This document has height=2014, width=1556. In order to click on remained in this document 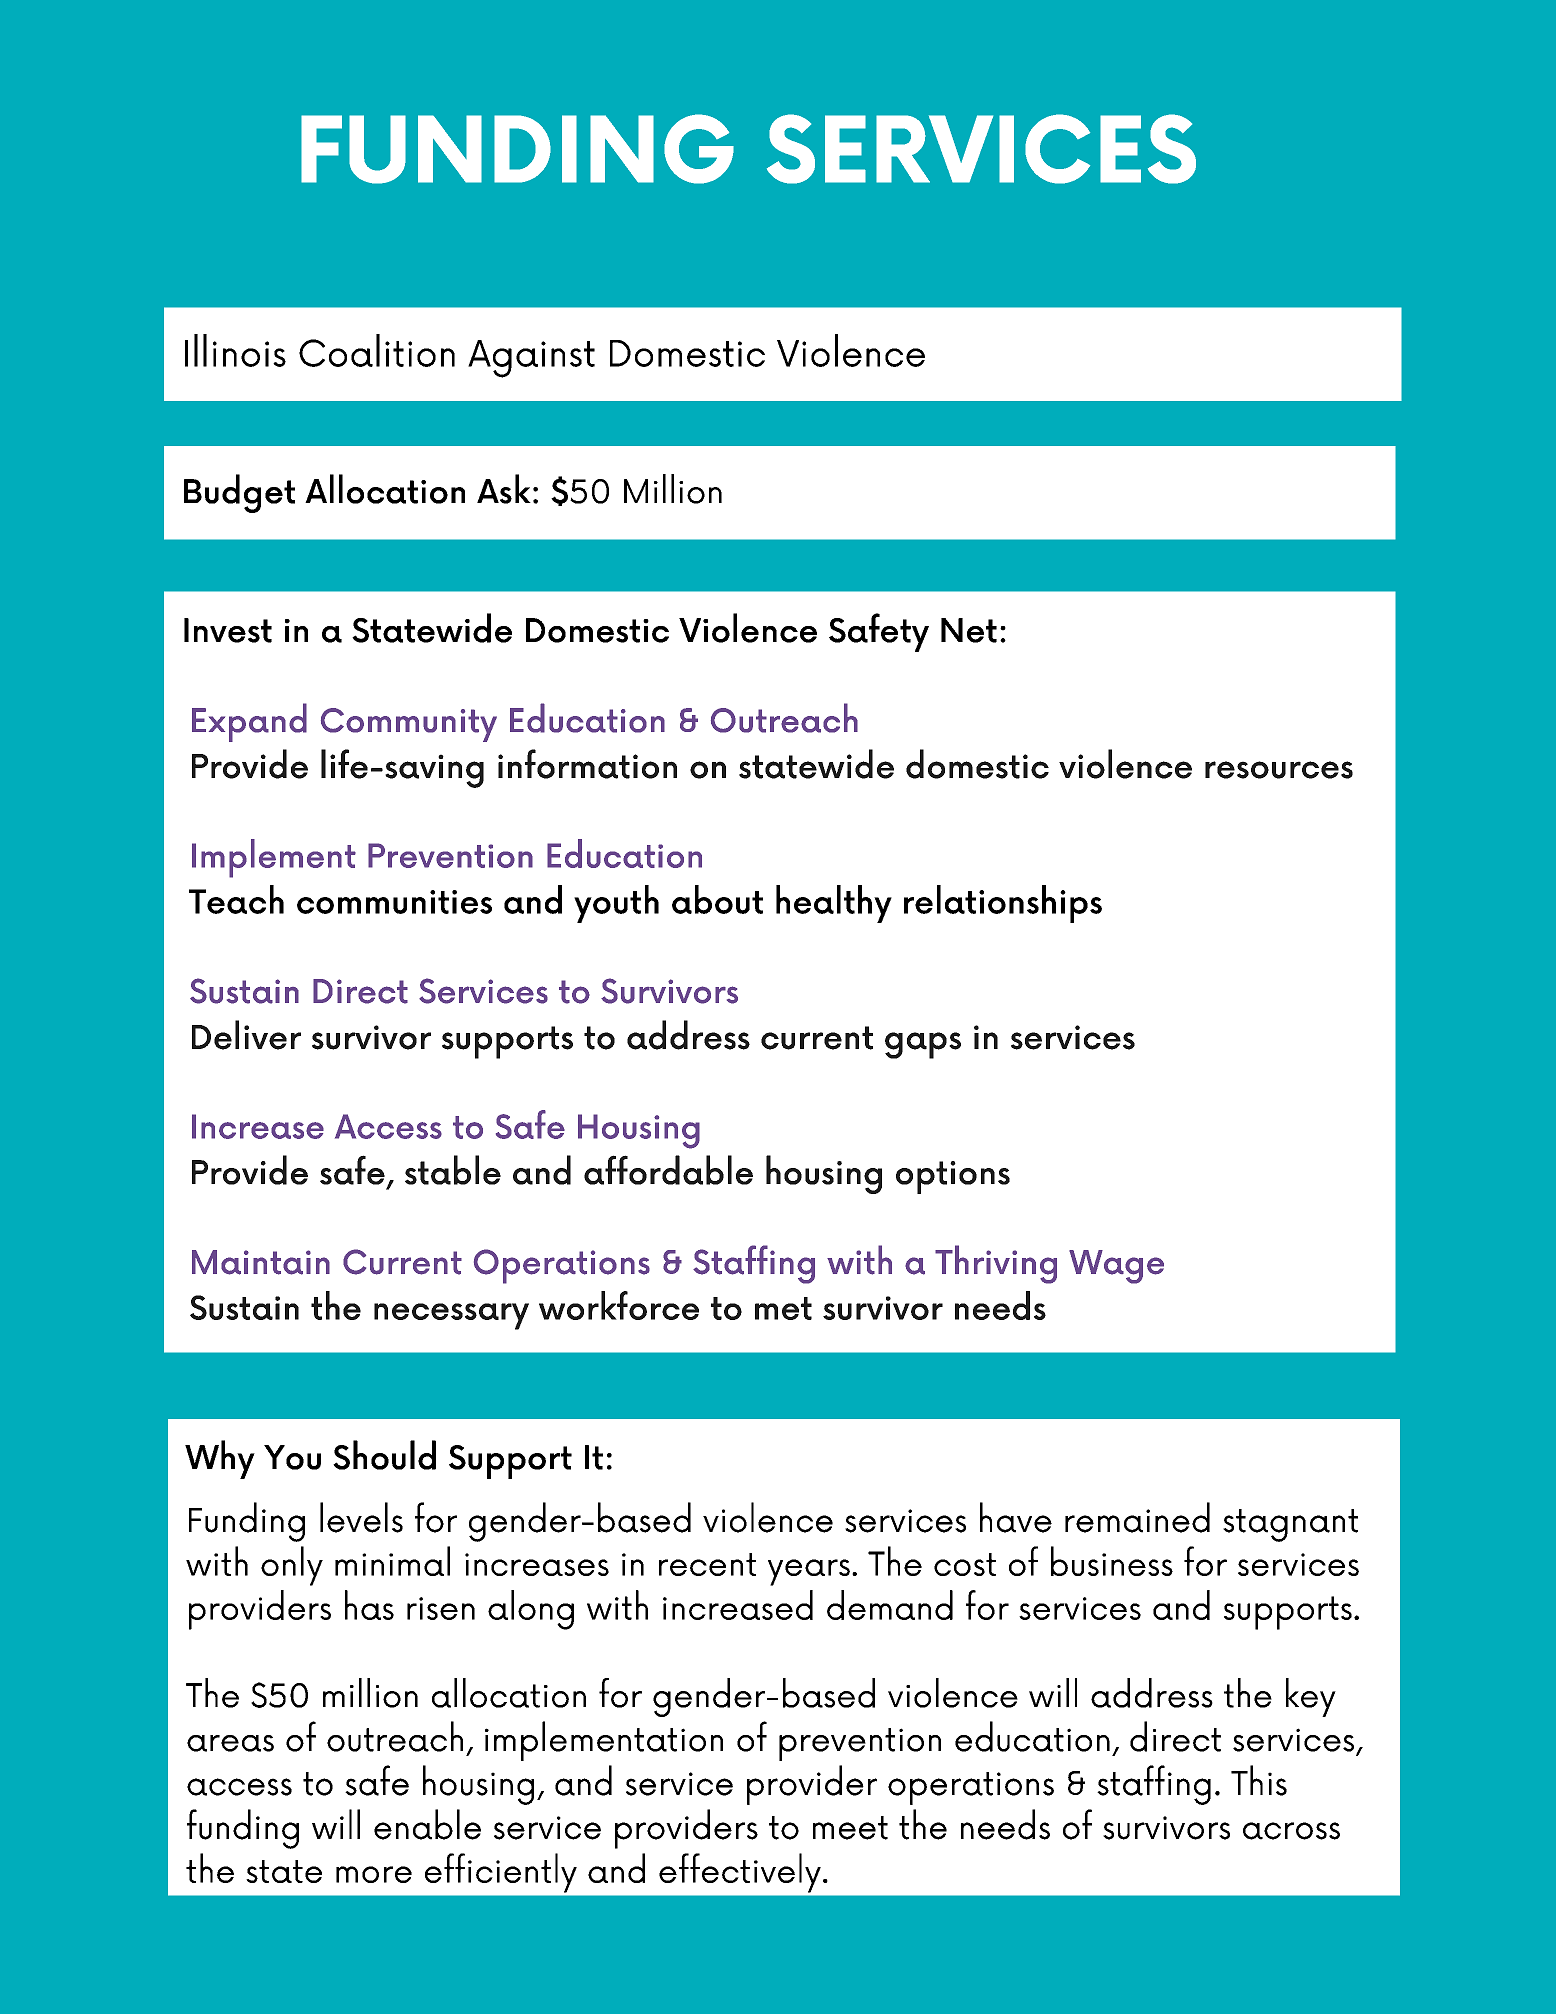, I will do `click(1137, 1517)`.
